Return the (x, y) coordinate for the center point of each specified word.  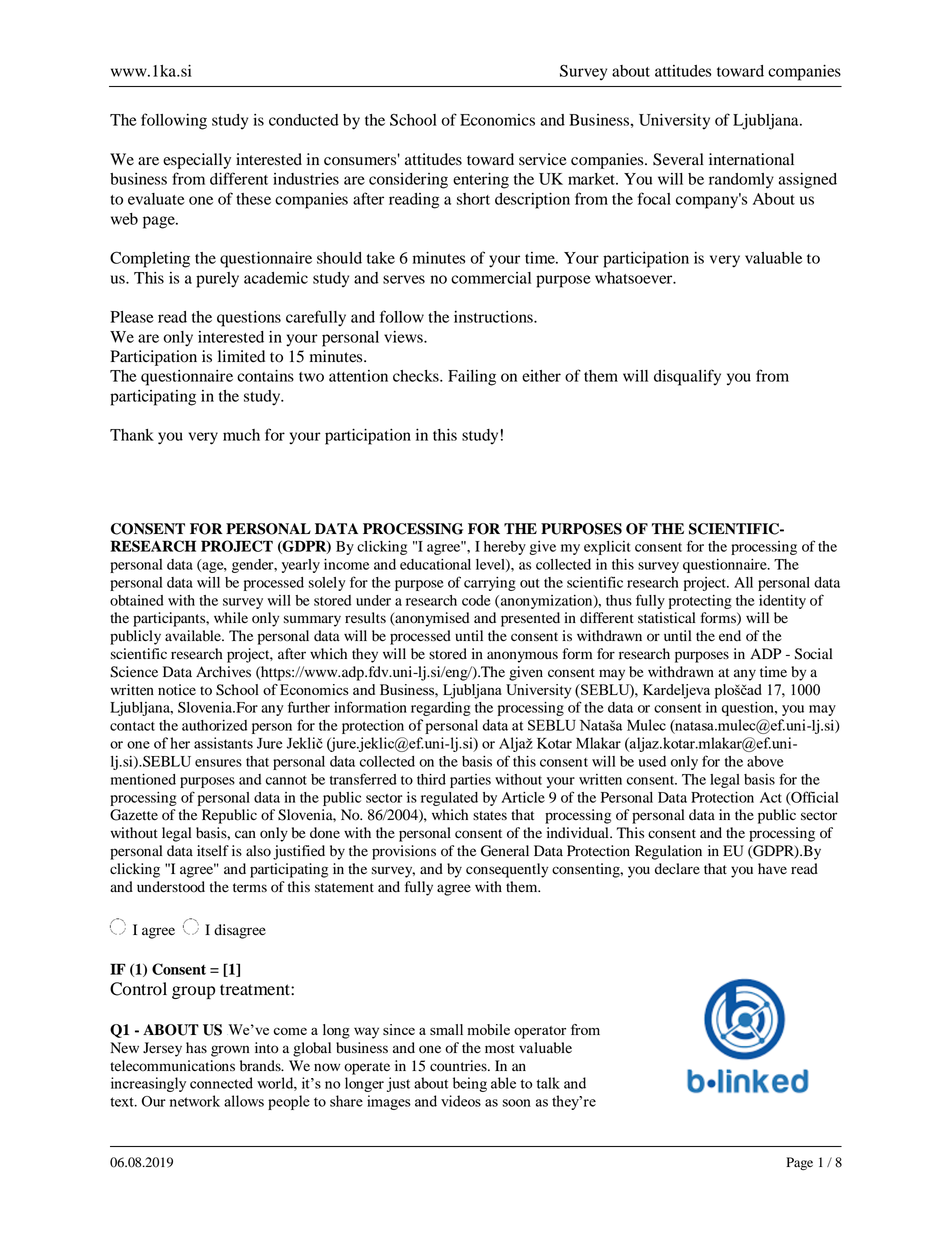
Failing (472, 378)
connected (221, 1083)
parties (470, 781)
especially (197, 161)
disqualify (687, 377)
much (241, 435)
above (765, 761)
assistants (223, 743)
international (751, 159)
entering (481, 181)
